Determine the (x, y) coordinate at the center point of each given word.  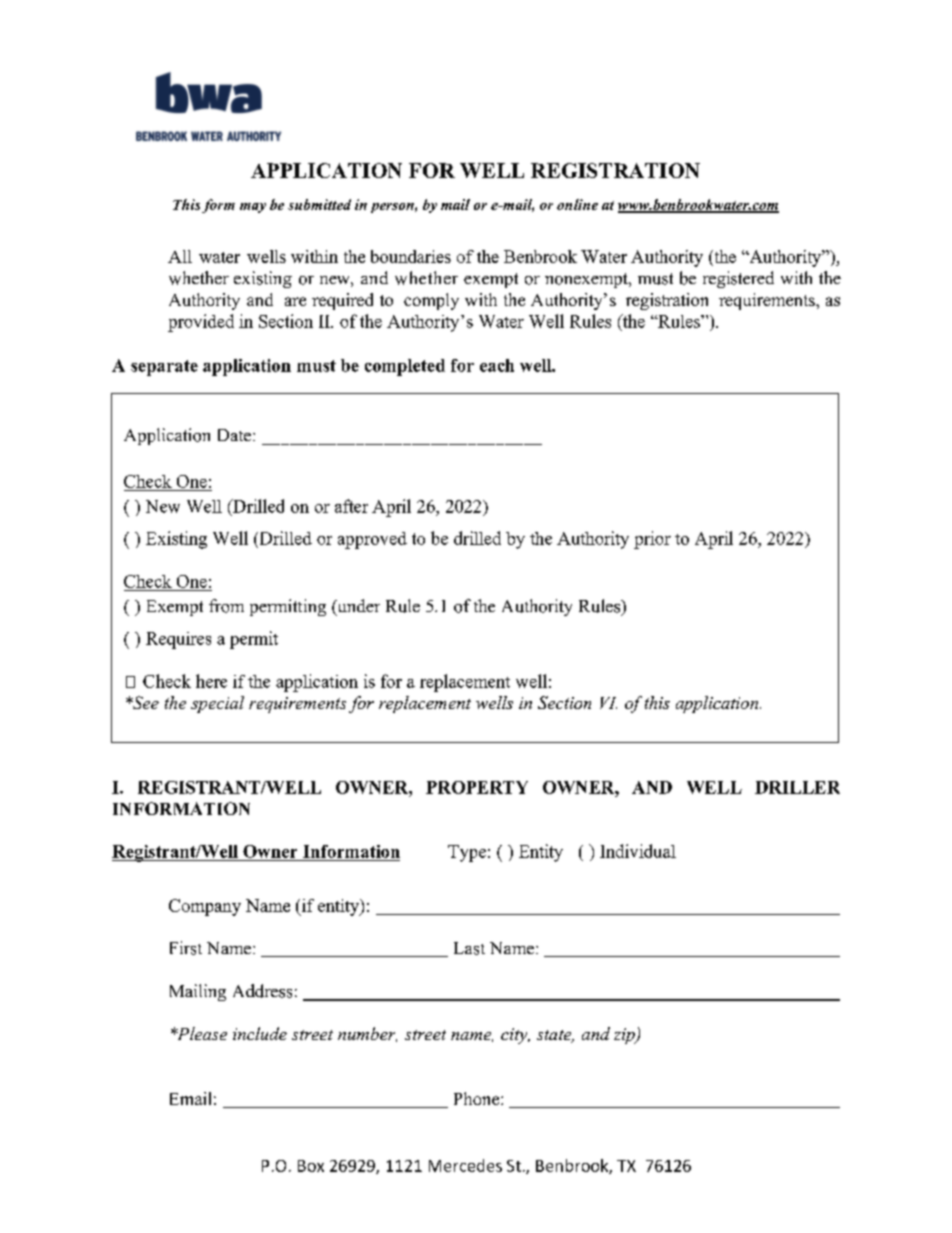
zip (625, 1036)
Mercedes (465, 1165)
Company (205, 907)
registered (738, 279)
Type (467, 853)
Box (311, 1166)
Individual (638, 851)
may (253, 208)
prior (652, 540)
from (226, 606)
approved (372, 540)
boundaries (411, 256)
